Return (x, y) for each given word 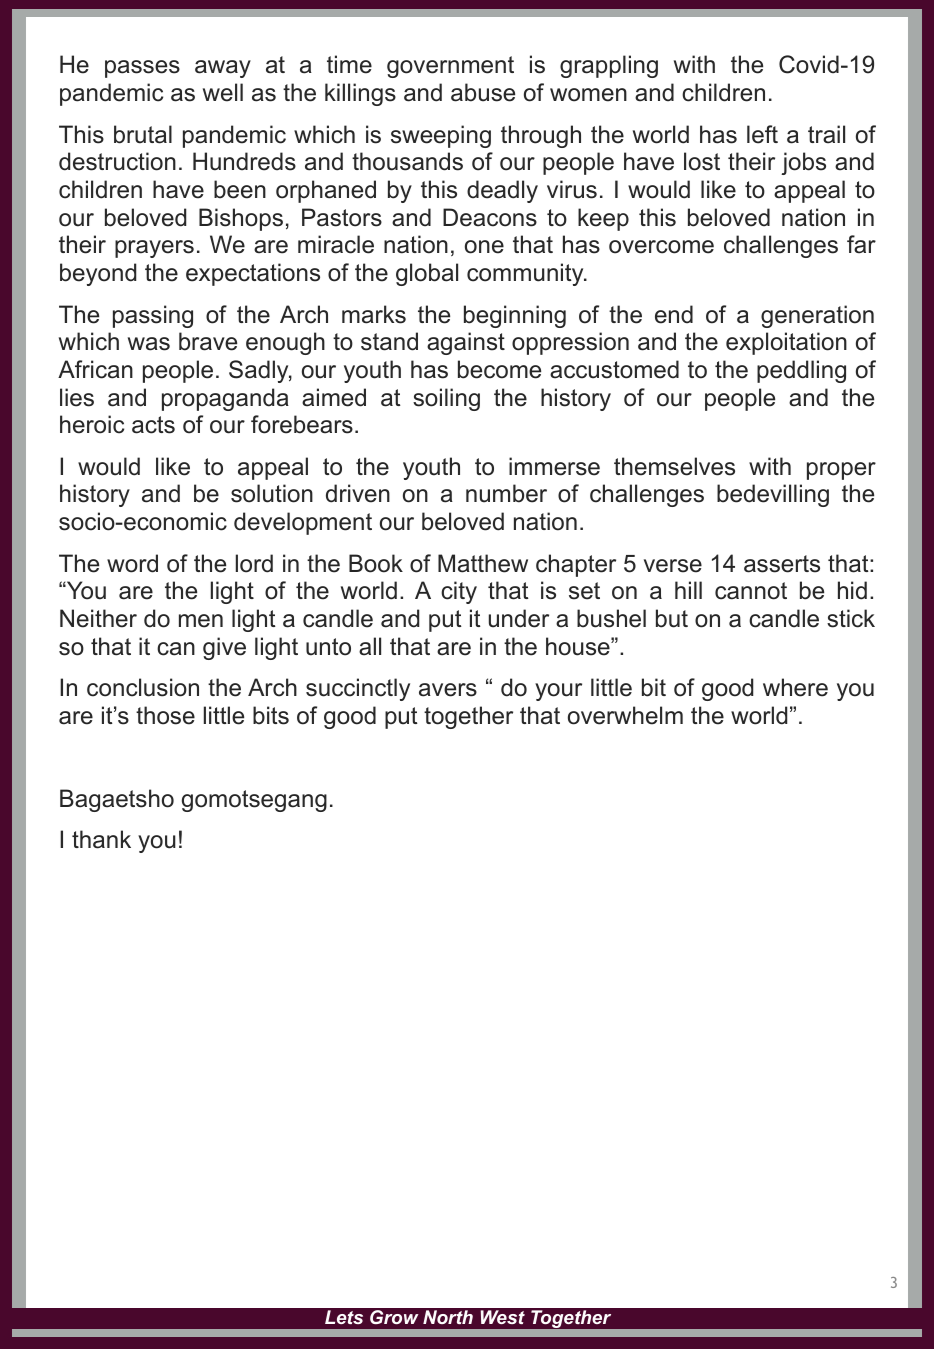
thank (101, 839)
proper (841, 471)
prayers (154, 249)
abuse (483, 92)
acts (153, 425)
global (427, 274)
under (519, 618)
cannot (751, 591)
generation (817, 316)
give (224, 648)
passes (142, 69)
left (762, 134)
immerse (554, 466)
